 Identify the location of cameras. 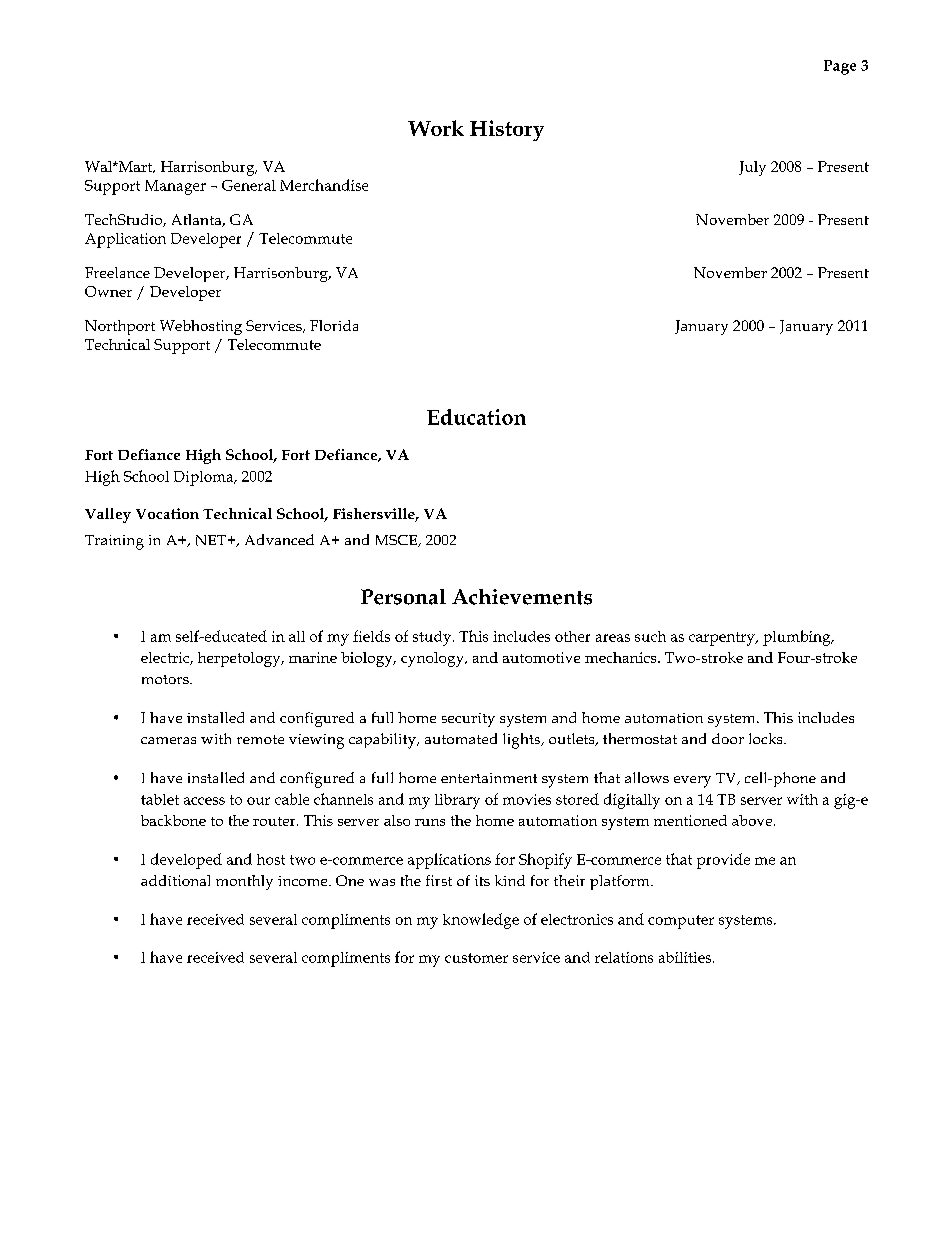
(168, 740).
